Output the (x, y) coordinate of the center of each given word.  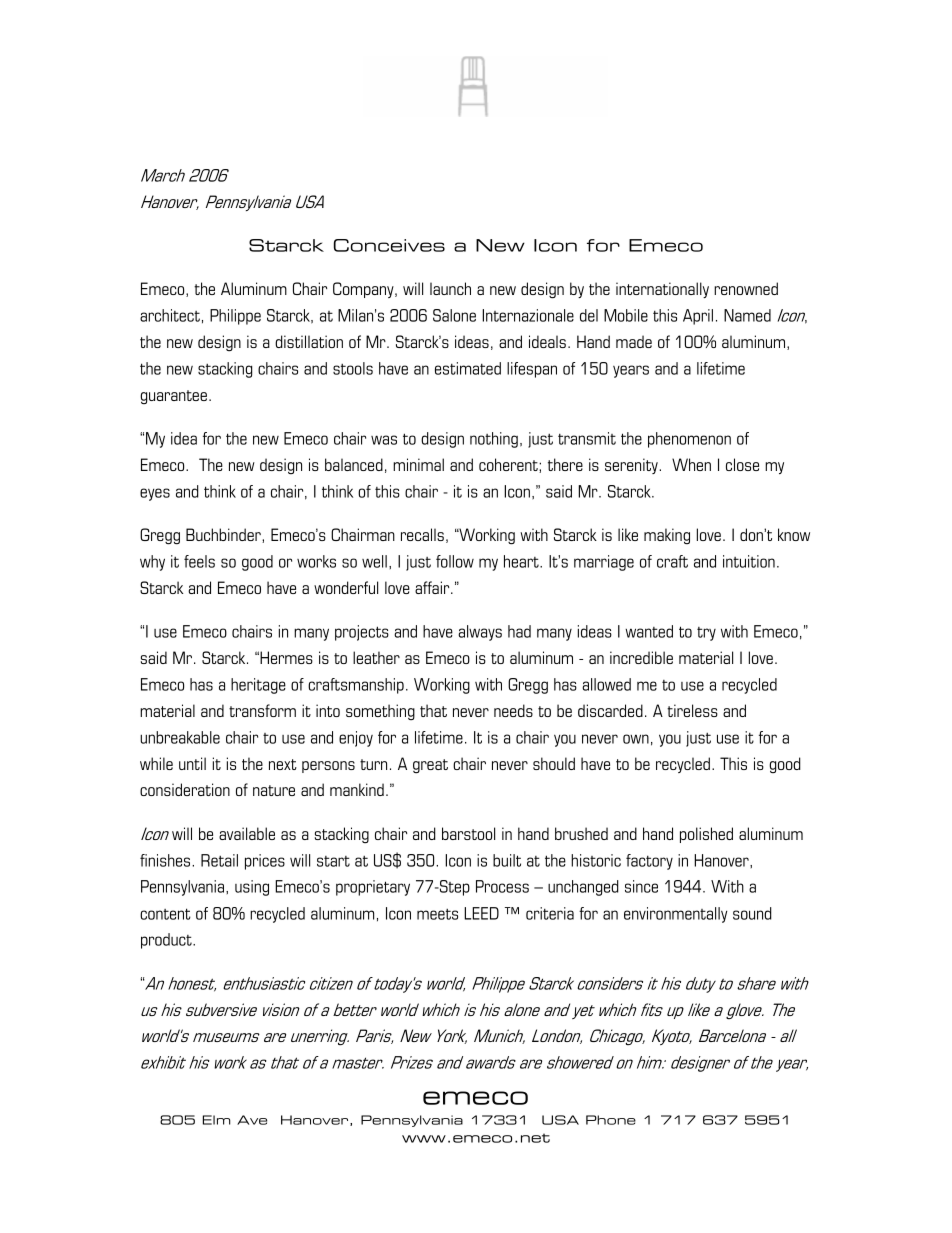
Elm (217, 1120)
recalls (422, 534)
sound (752, 913)
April (698, 317)
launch (450, 288)
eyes (155, 494)
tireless (692, 710)
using (252, 888)
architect (170, 315)
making (667, 536)
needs (513, 710)
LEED (481, 913)
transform (262, 710)
